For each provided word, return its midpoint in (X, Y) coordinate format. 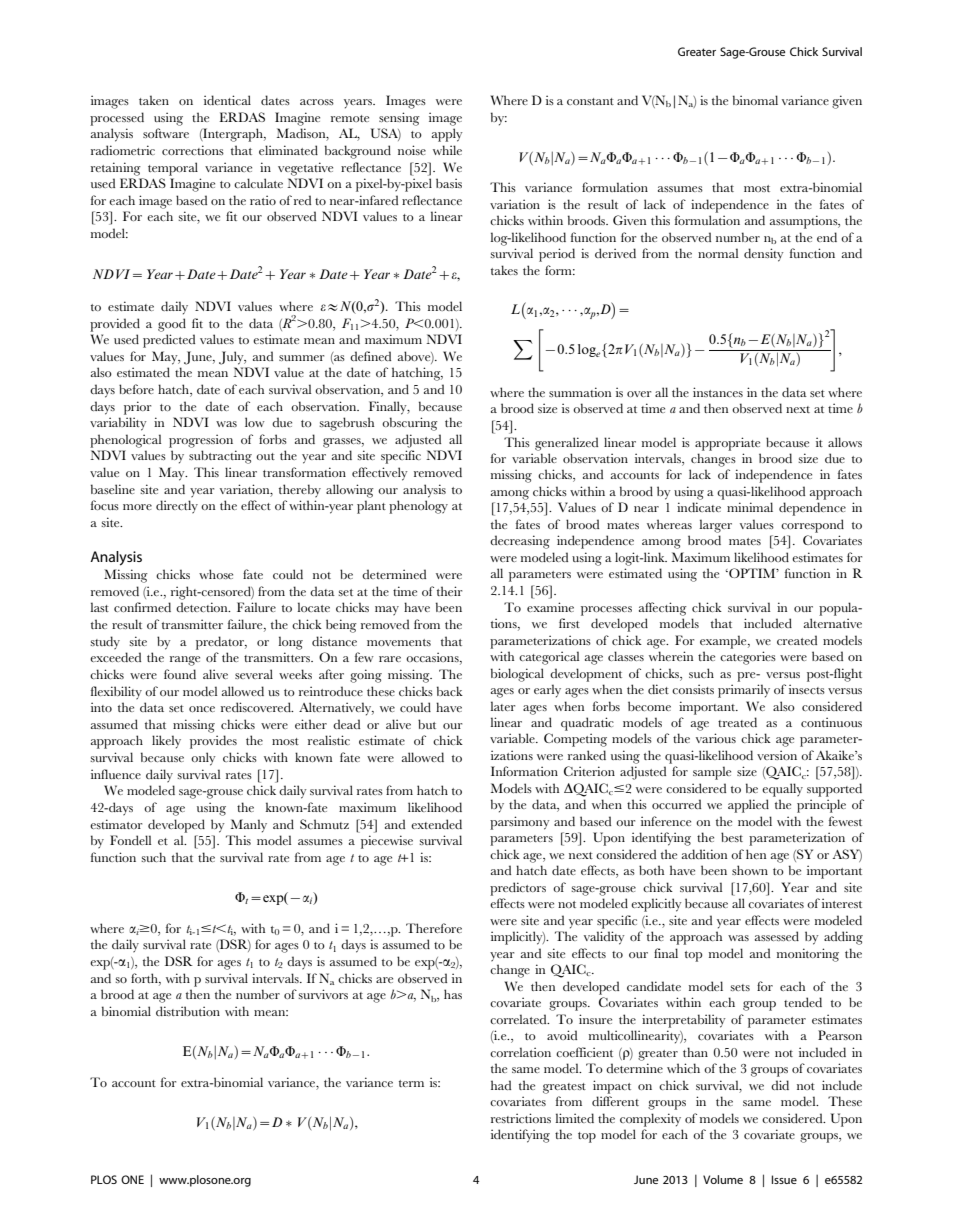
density (764, 255)
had (501, 1085)
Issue (784, 1179)
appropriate (727, 444)
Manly (249, 826)
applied (748, 806)
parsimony (520, 823)
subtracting (220, 457)
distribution (188, 1011)
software (166, 133)
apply (447, 135)
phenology (418, 507)
